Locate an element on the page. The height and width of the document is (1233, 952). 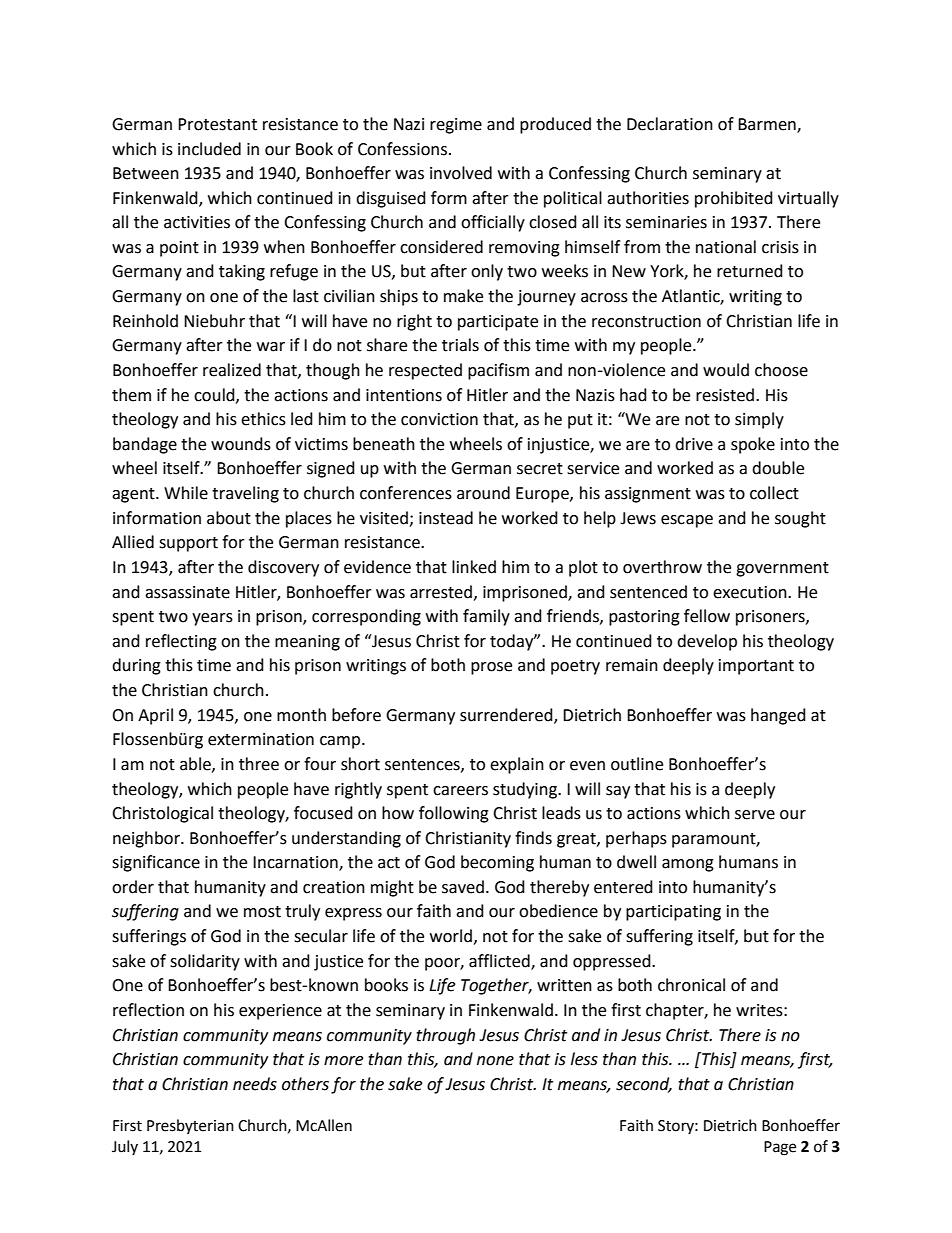
Presbyterian is located at coordinates (190, 1126).
